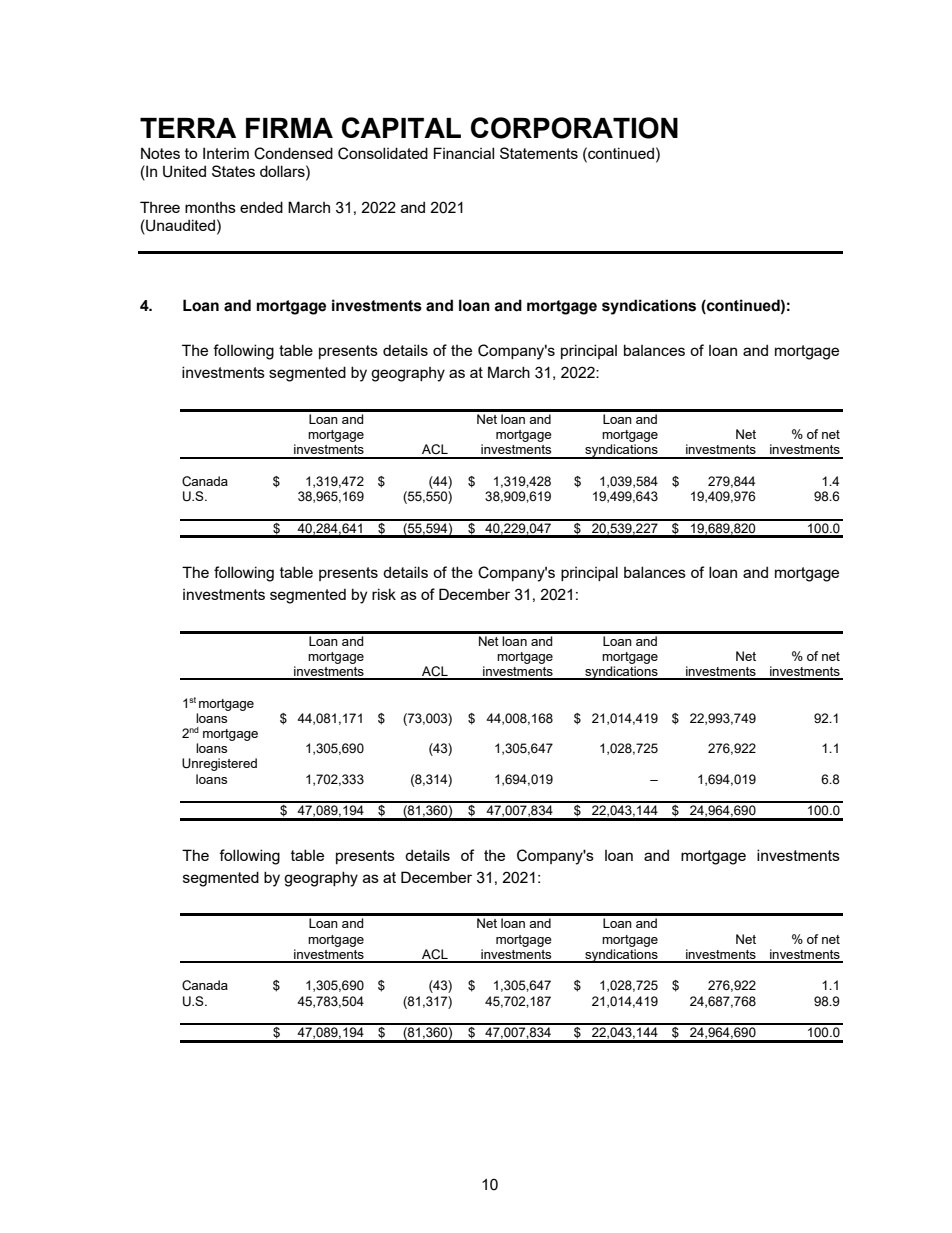 The image size is (952, 1233). I want to click on months, so click(210, 207).
